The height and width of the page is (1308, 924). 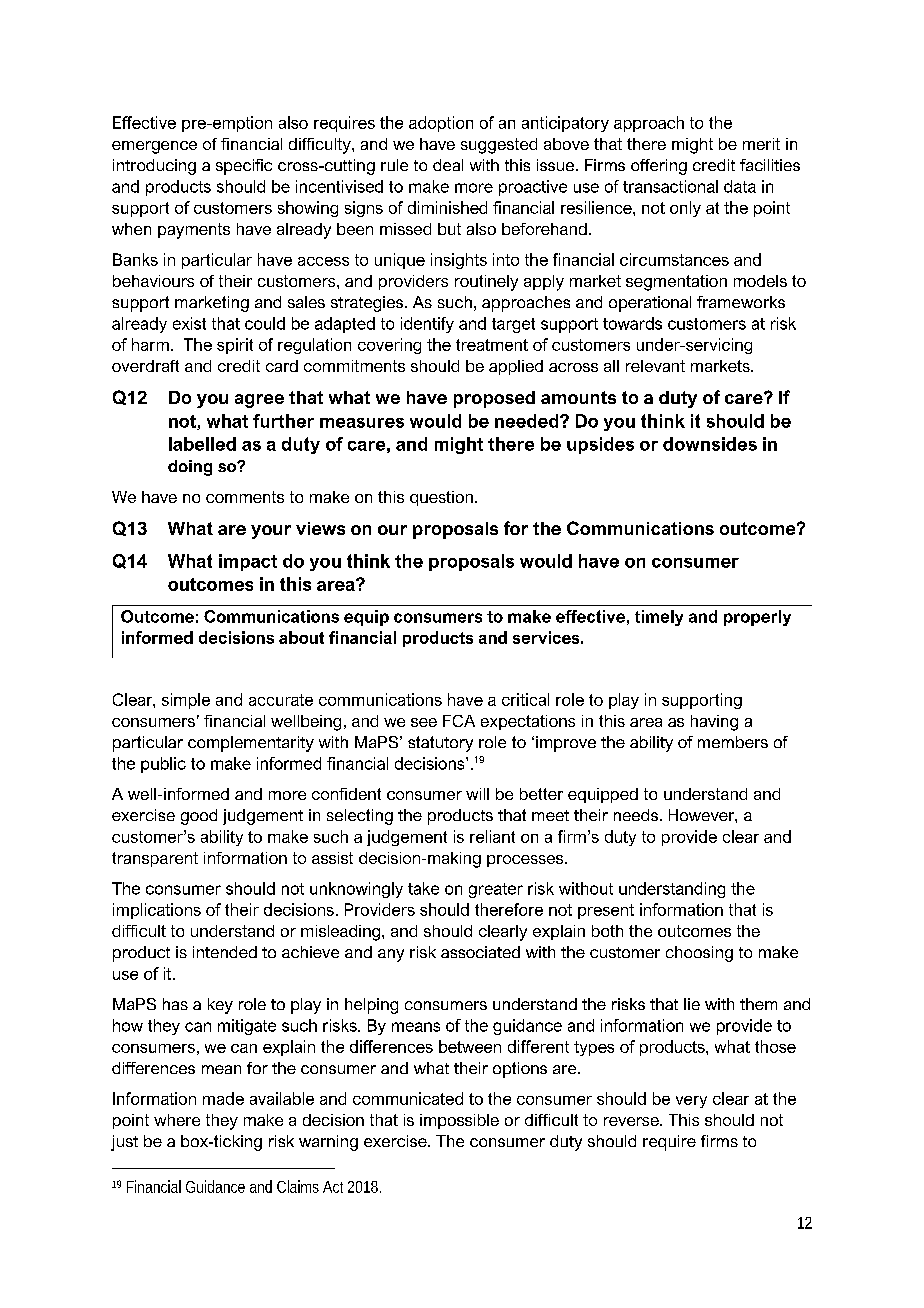 I want to click on public, so click(x=163, y=765).
